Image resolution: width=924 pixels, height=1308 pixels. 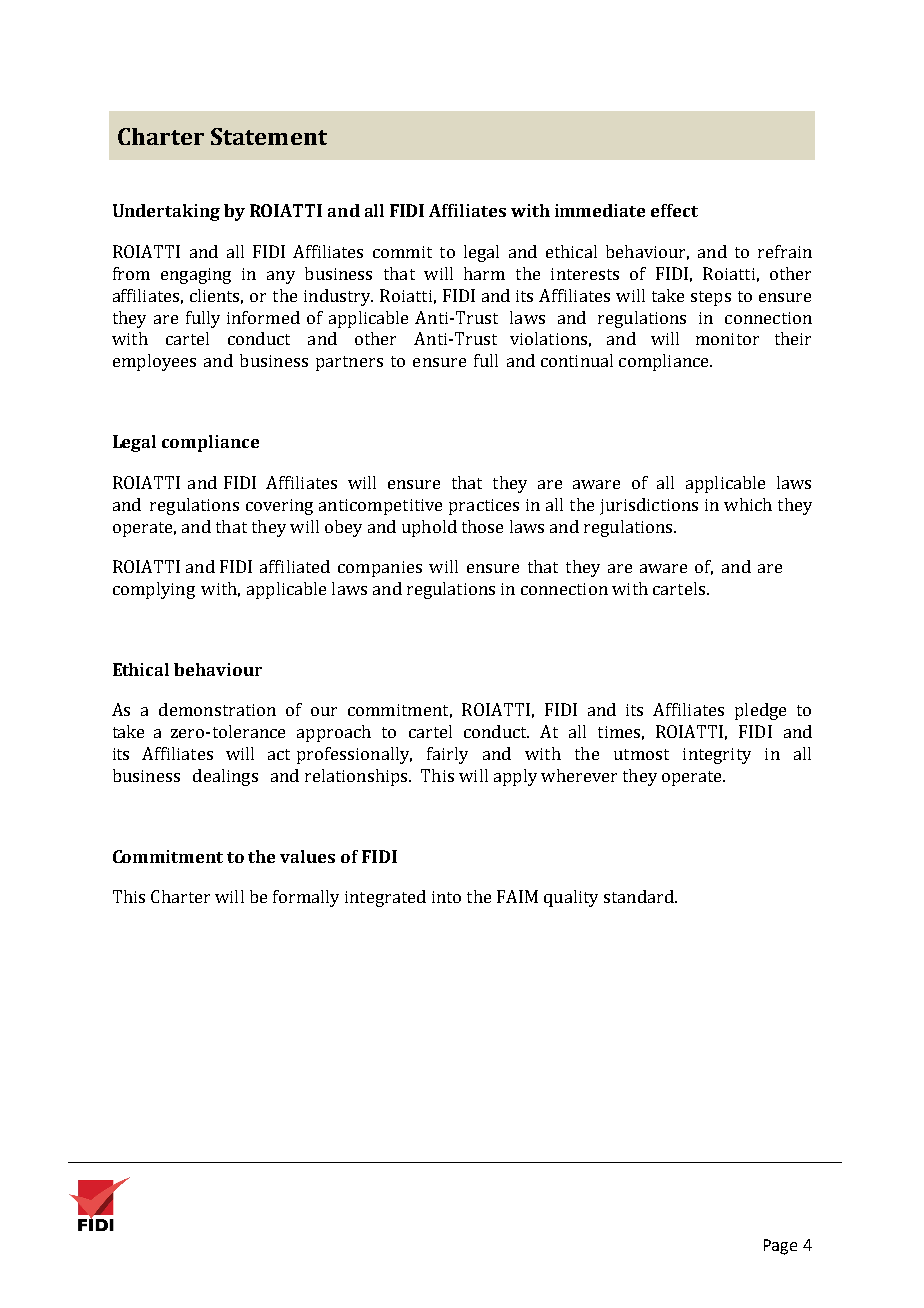 I want to click on complying, so click(x=154, y=590).
